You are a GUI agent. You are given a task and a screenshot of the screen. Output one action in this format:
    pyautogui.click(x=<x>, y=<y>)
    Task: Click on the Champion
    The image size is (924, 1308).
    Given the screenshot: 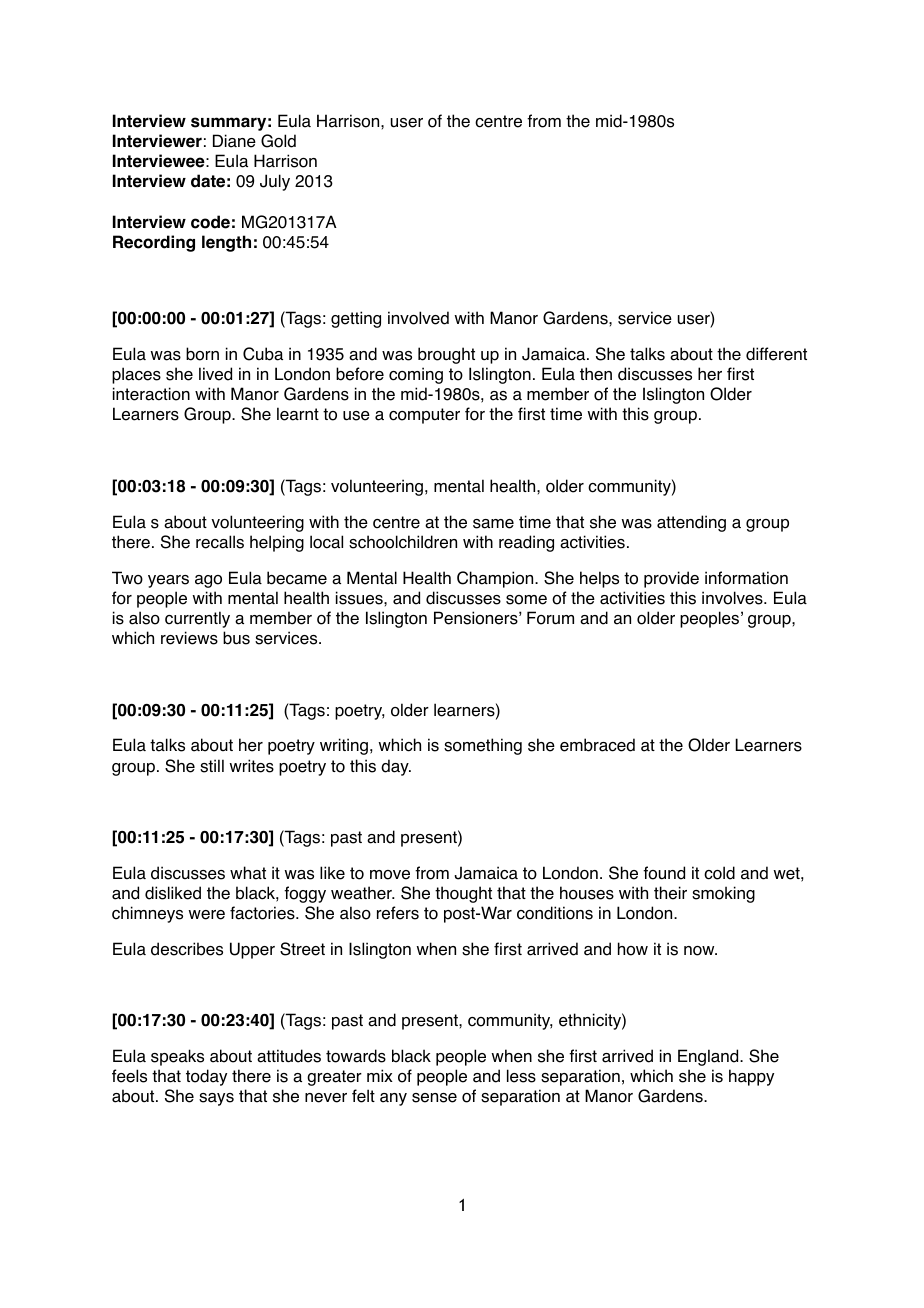 What is the action you would take?
    pyautogui.click(x=496, y=579)
